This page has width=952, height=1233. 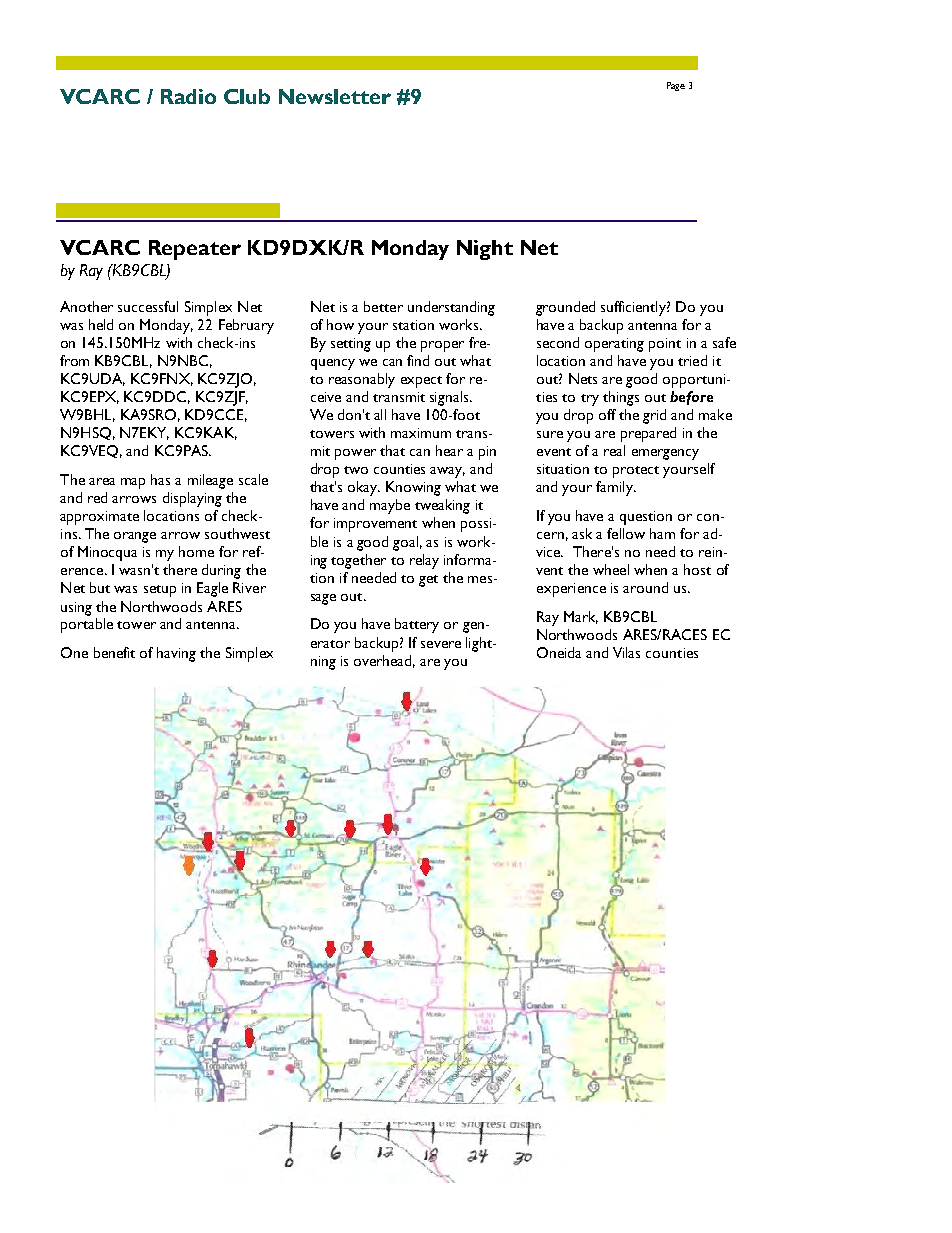 I want to click on Radio, so click(x=188, y=96).
